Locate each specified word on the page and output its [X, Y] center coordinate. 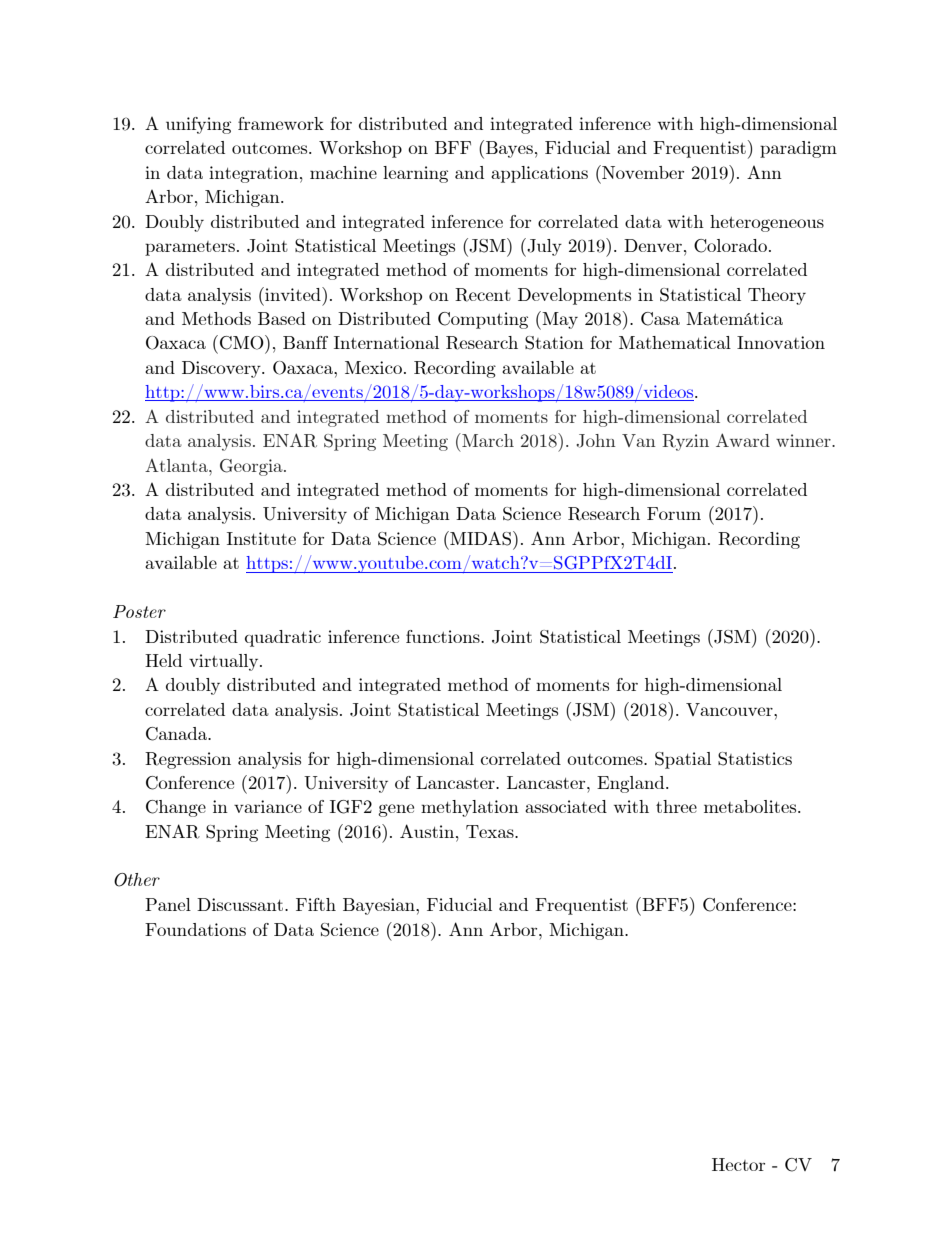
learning [415, 174]
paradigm [798, 149]
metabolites [751, 806]
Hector [738, 1164]
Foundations [195, 929]
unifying [198, 125]
